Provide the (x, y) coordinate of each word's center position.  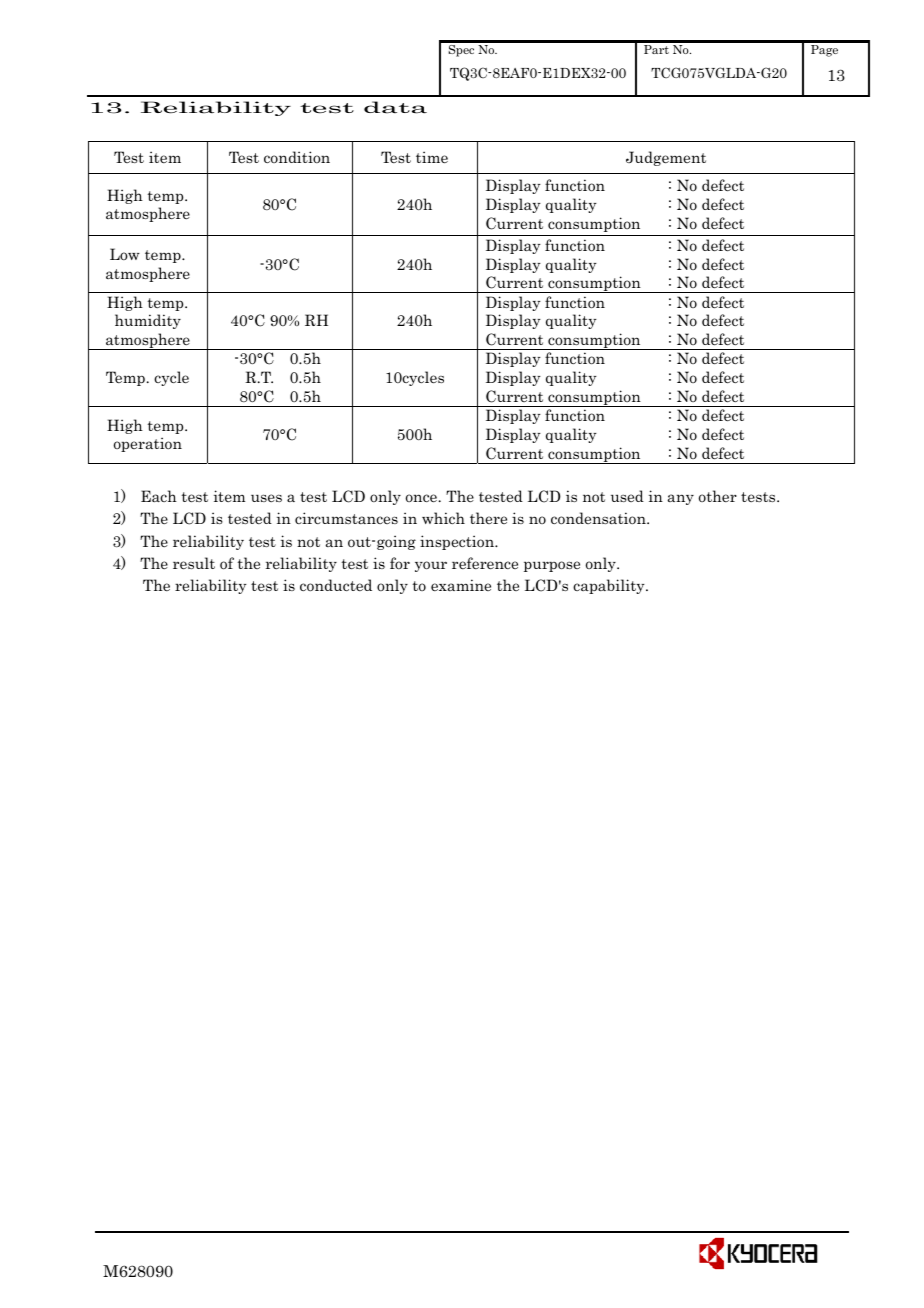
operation (148, 444)
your (431, 566)
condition (297, 157)
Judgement (666, 158)
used (627, 496)
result (194, 563)
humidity (148, 321)
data (395, 107)
